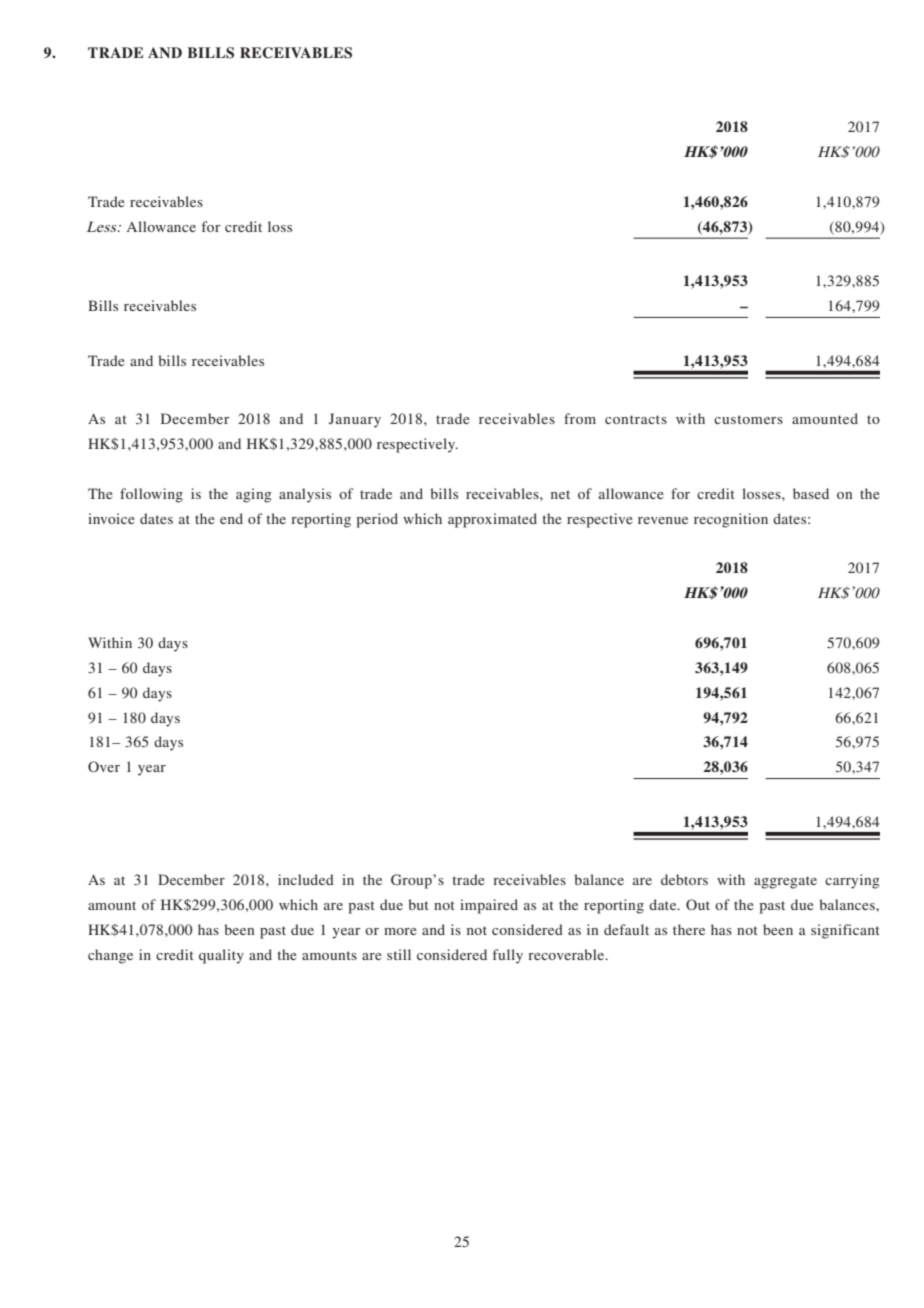  What do you see at coordinates (852, 881) in the screenshot?
I see `carrying` at bounding box center [852, 881].
